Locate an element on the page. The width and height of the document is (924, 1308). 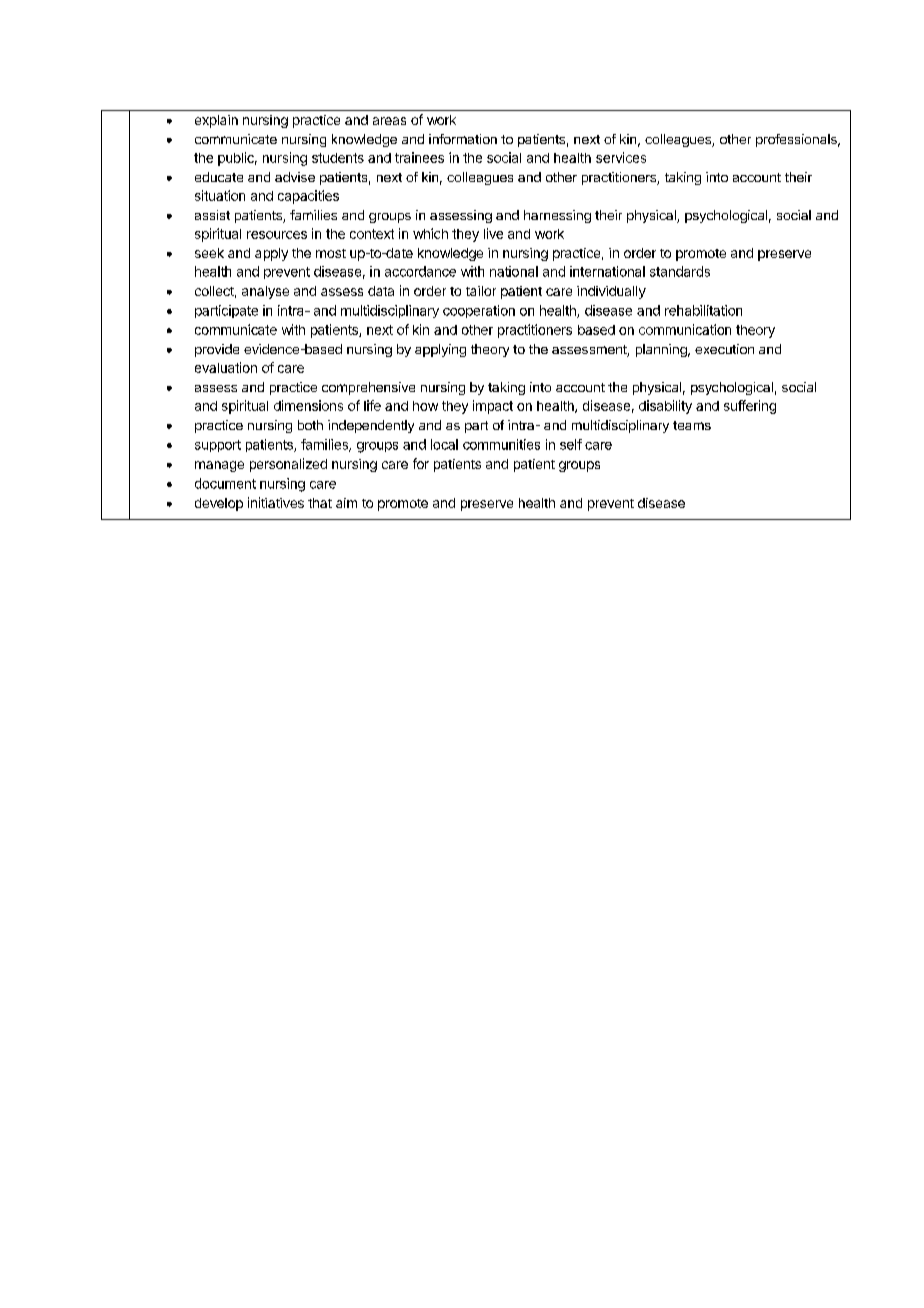
initiatives is located at coordinates (276, 502).
